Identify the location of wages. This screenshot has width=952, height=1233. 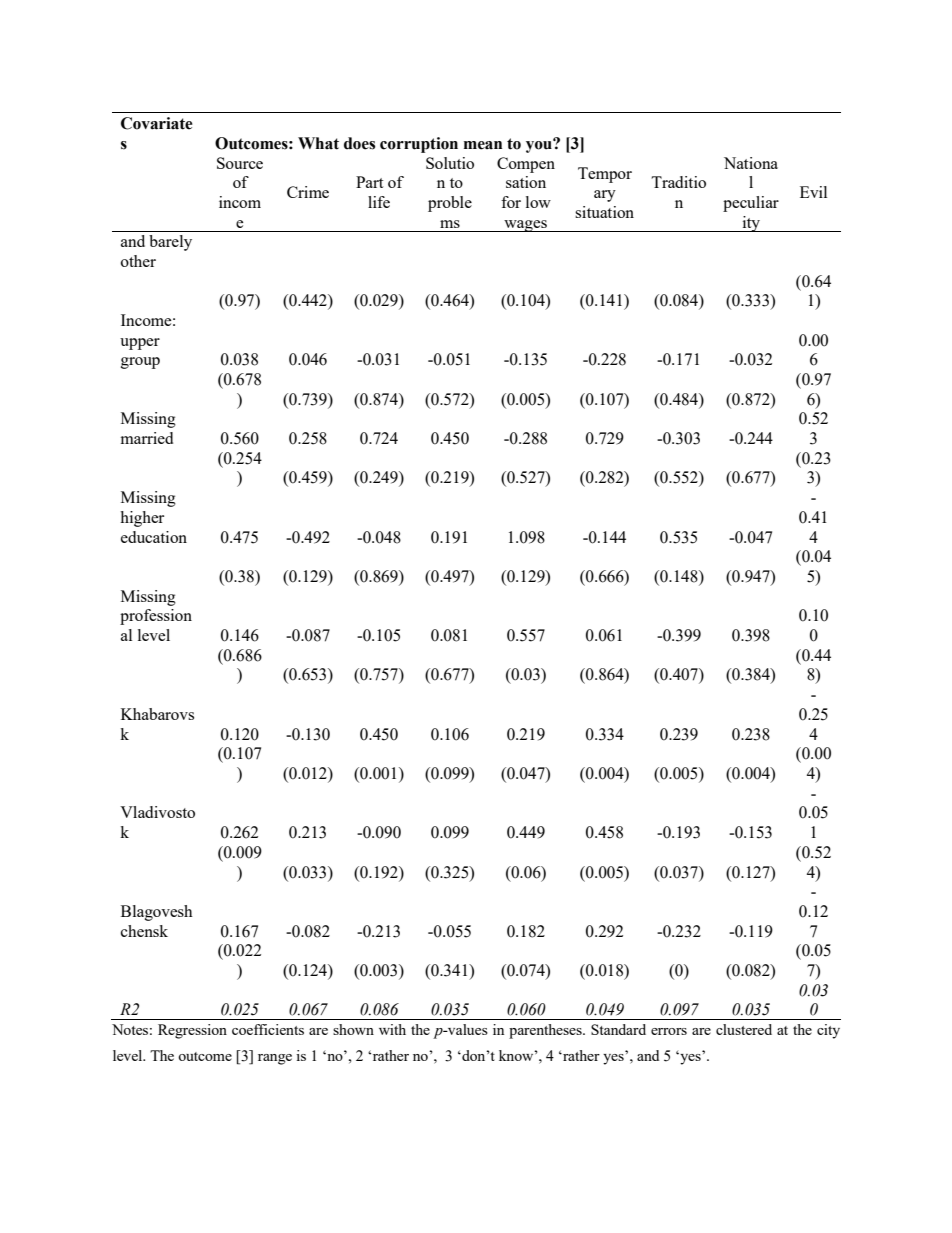
(525, 226).
